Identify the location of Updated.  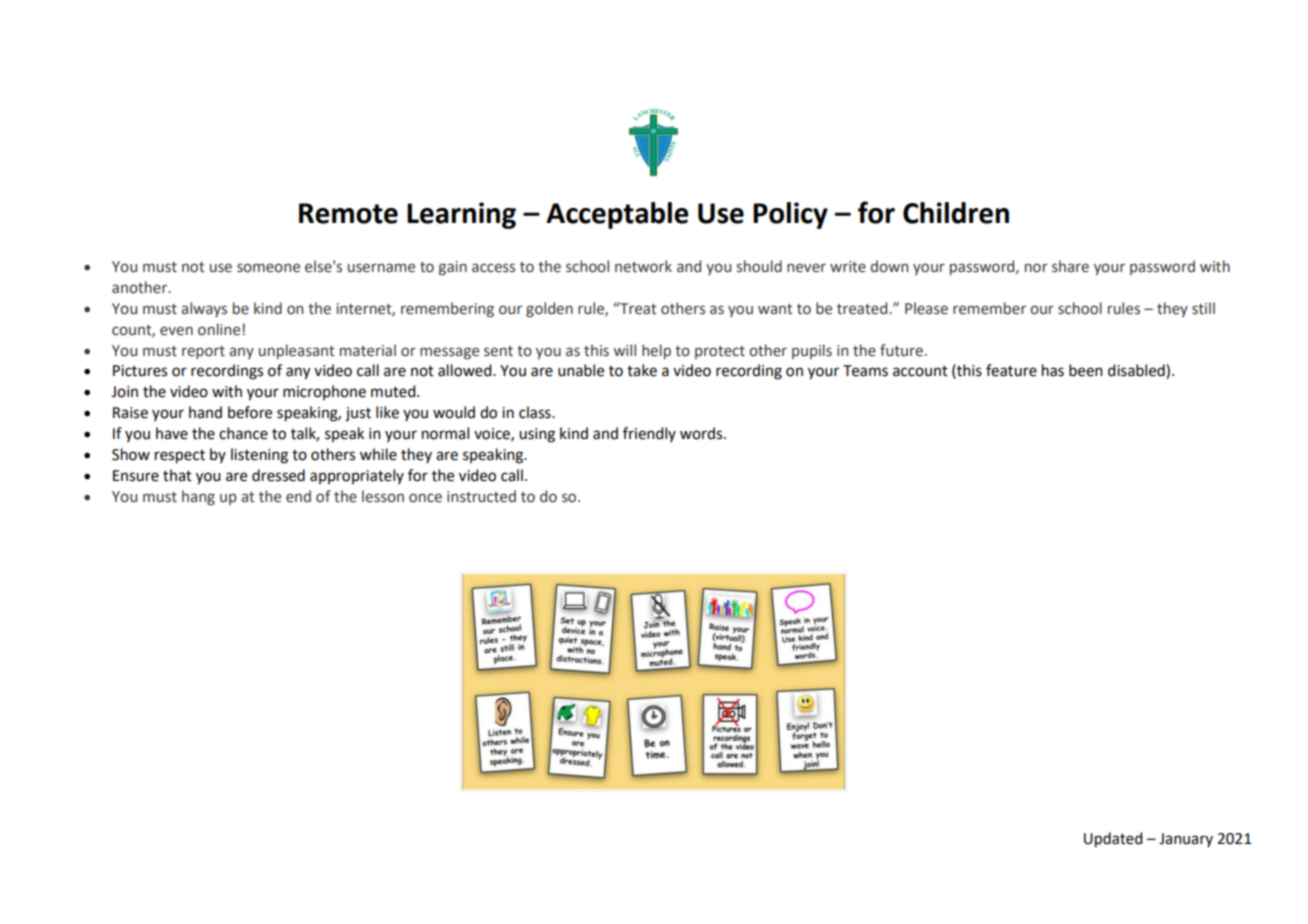
(1113, 840).
